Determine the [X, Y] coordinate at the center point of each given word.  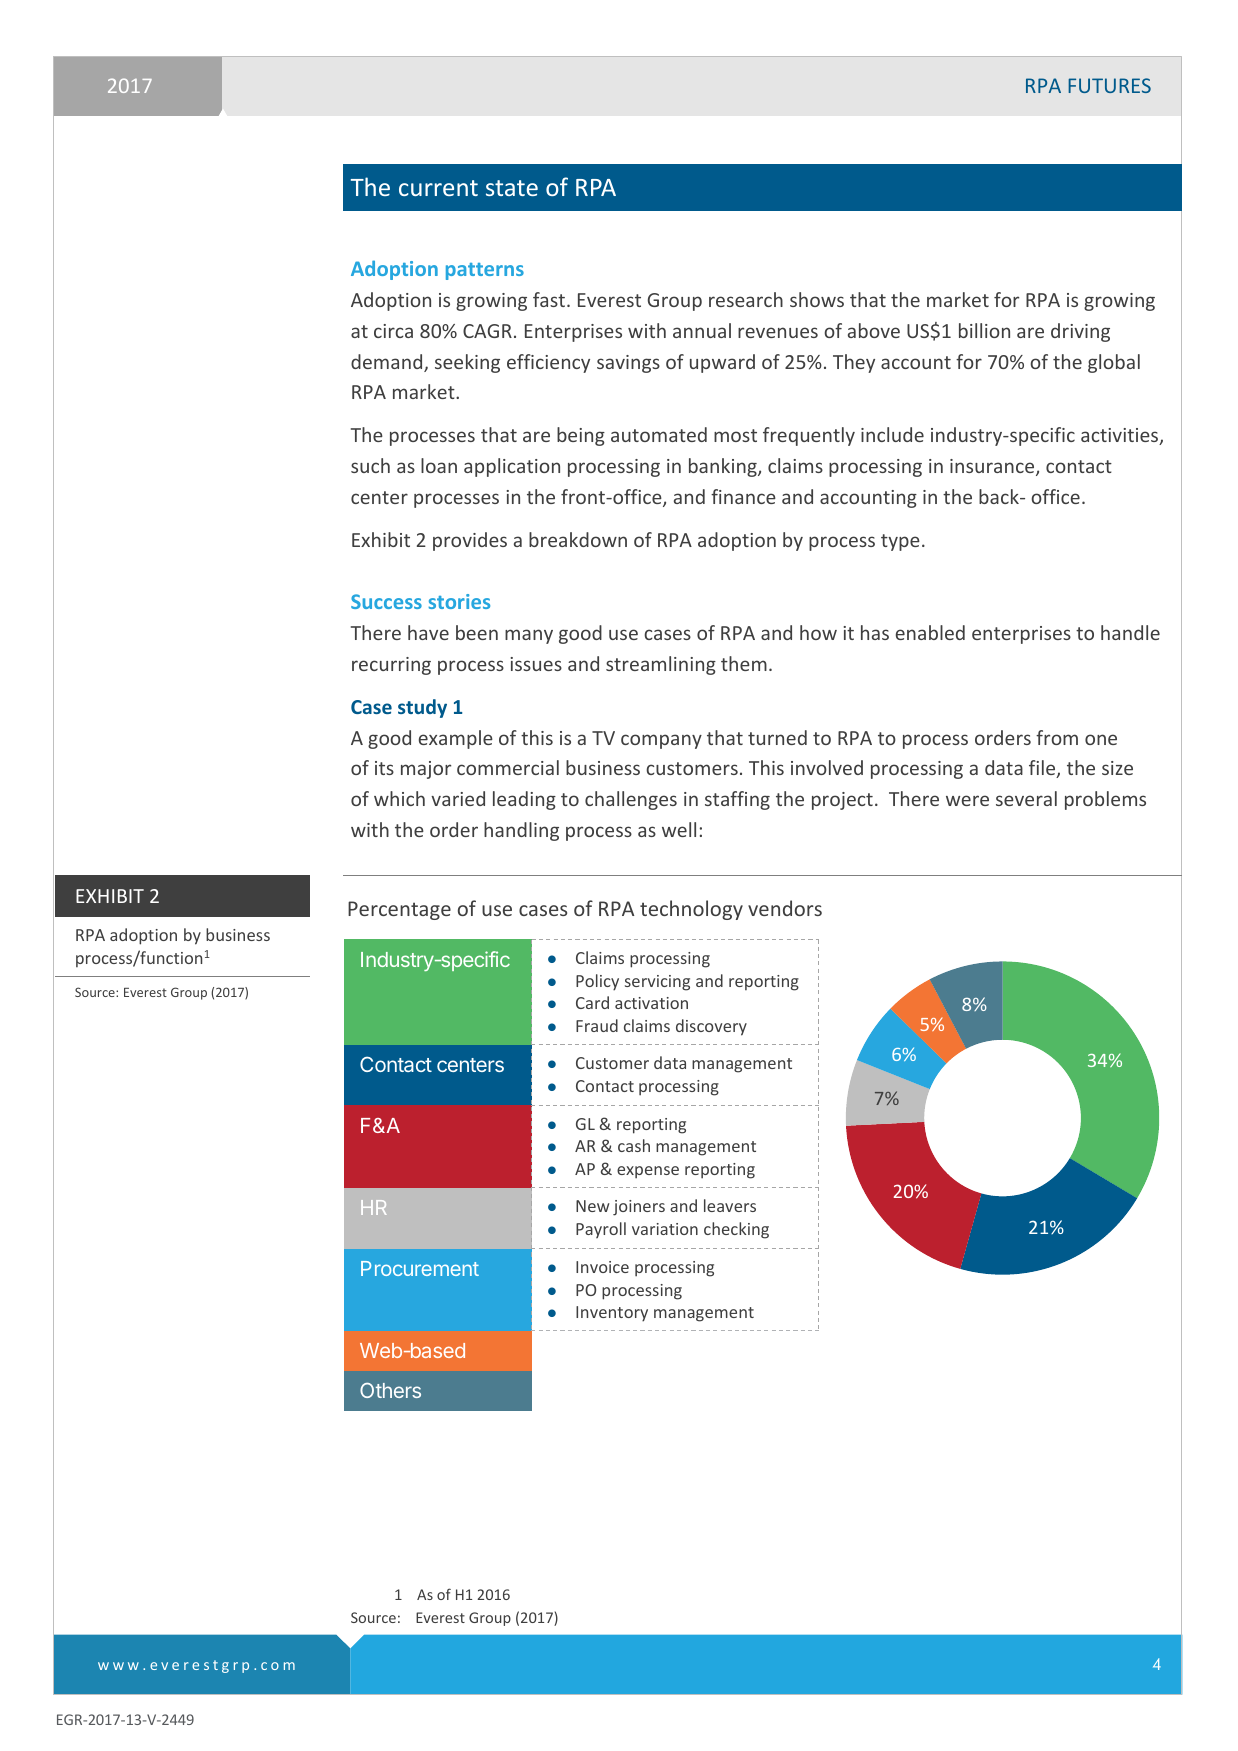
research [746, 299]
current [438, 188]
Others [390, 1390]
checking [736, 1230]
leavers [730, 1205]
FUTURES [1109, 85]
